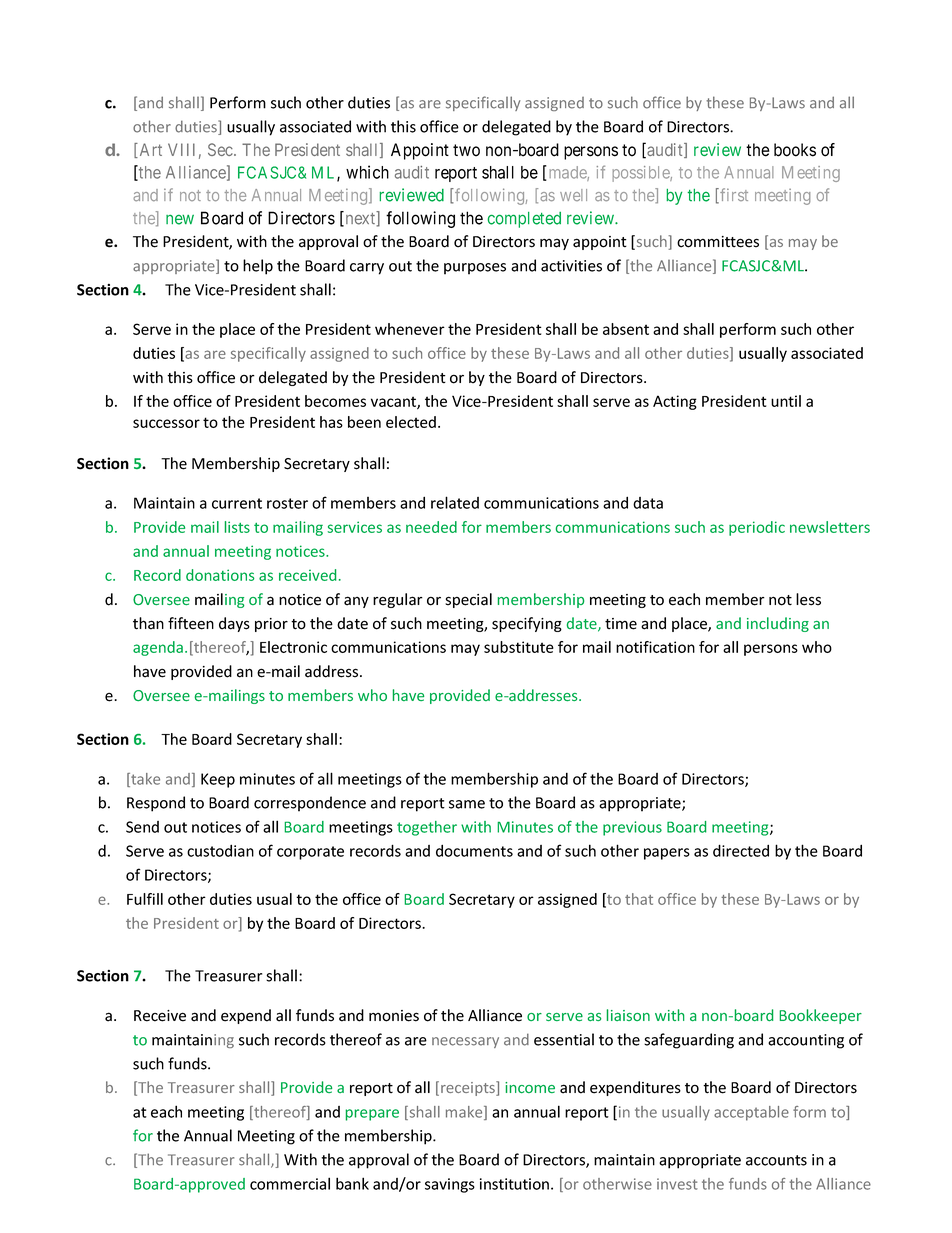 The width and height of the screenshot is (952, 1233). What do you see at coordinates (290, 1183) in the screenshot?
I see `commercial` at bounding box center [290, 1183].
